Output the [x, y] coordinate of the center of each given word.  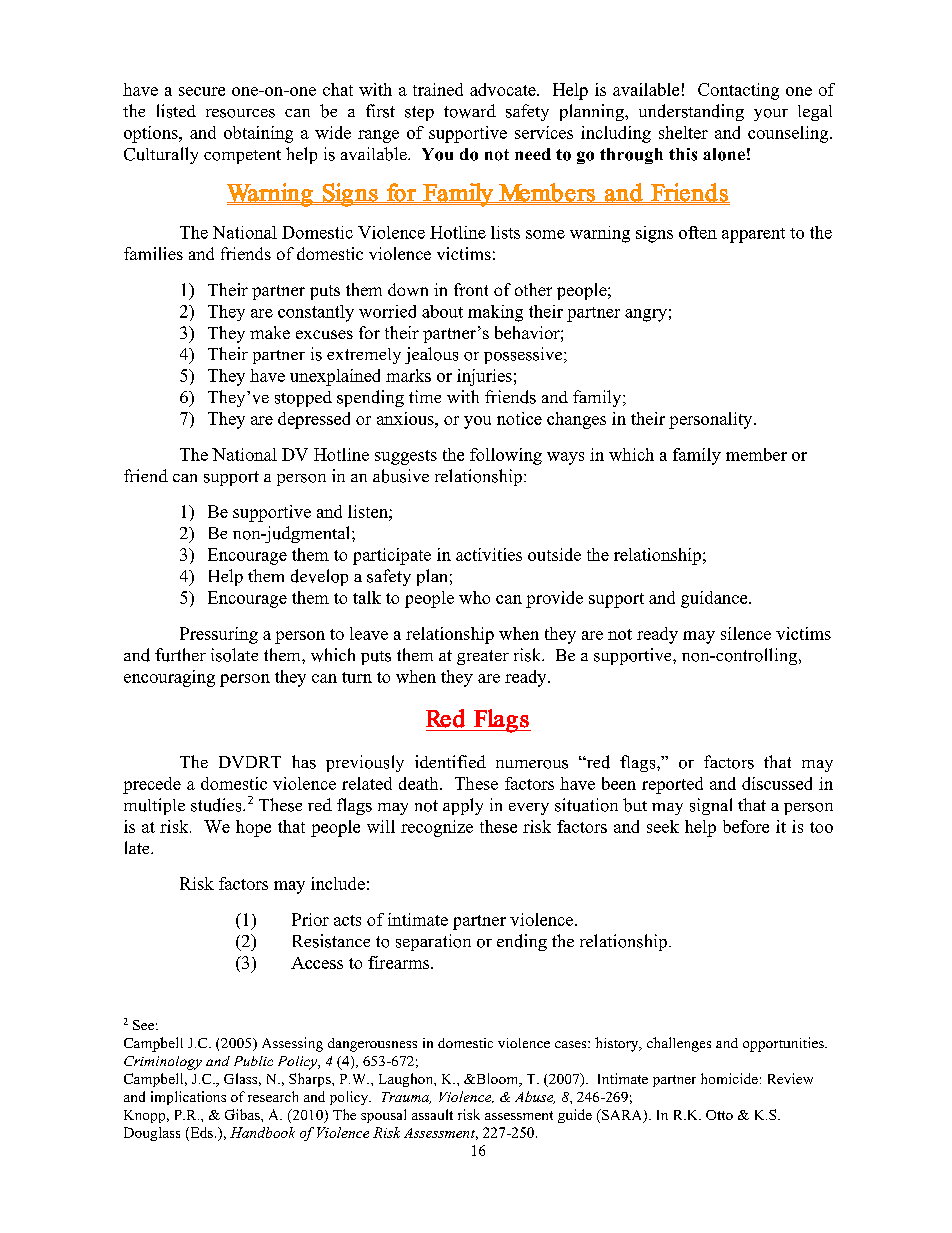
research [273, 1096]
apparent [753, 235]
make [270, 332]
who [474, 597]
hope [253, 828]
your [771, 115]
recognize [437, 828]
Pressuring [219, 635]
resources [240, 113]
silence [746, 633]
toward [470, 111]
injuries [484, 377]
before [746, 826]
